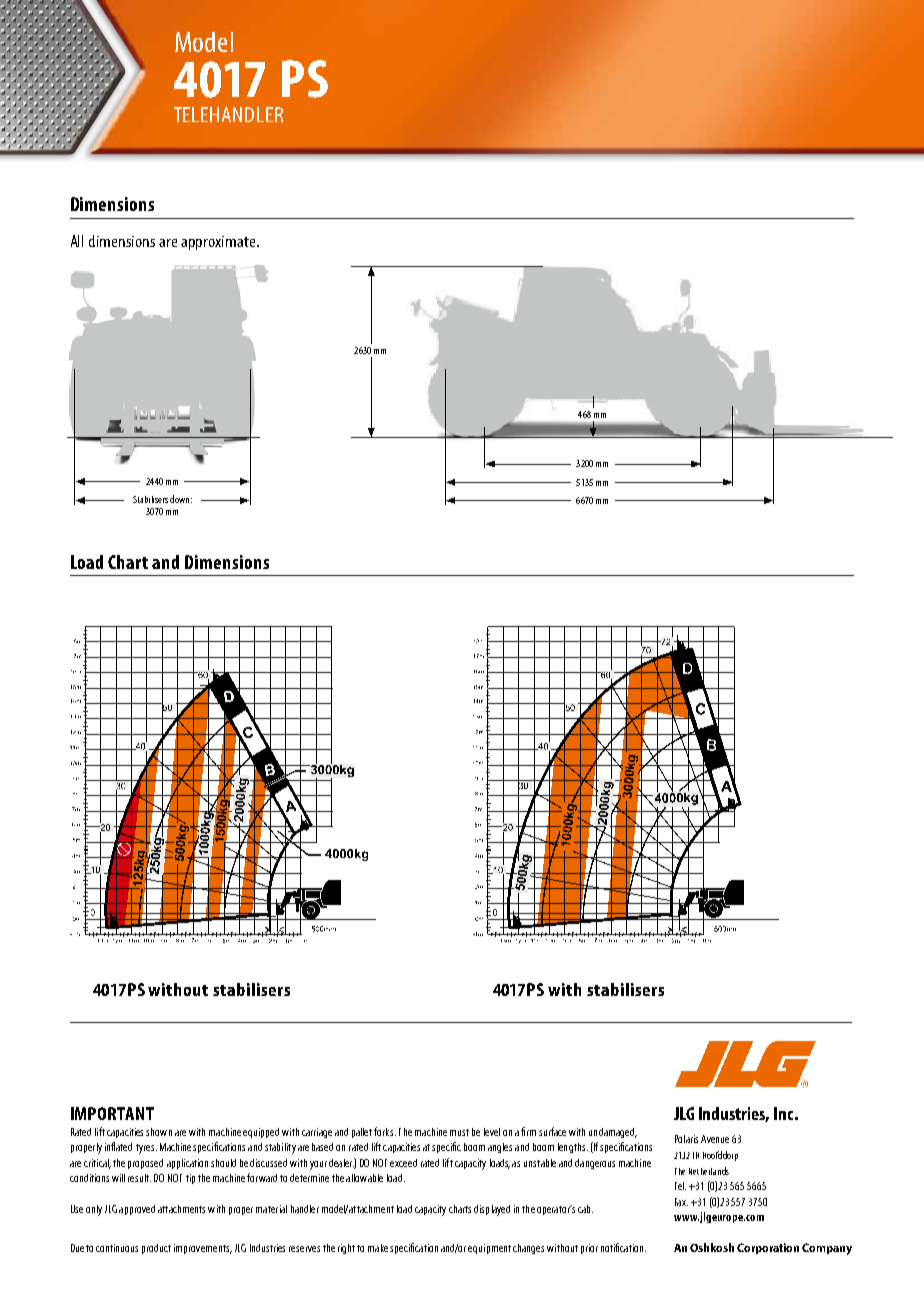 The width and height of the document is (924, 1308). What do you see at coordinates (179, 499) in the document?
I see `down` at bounding box center [179, 499].
